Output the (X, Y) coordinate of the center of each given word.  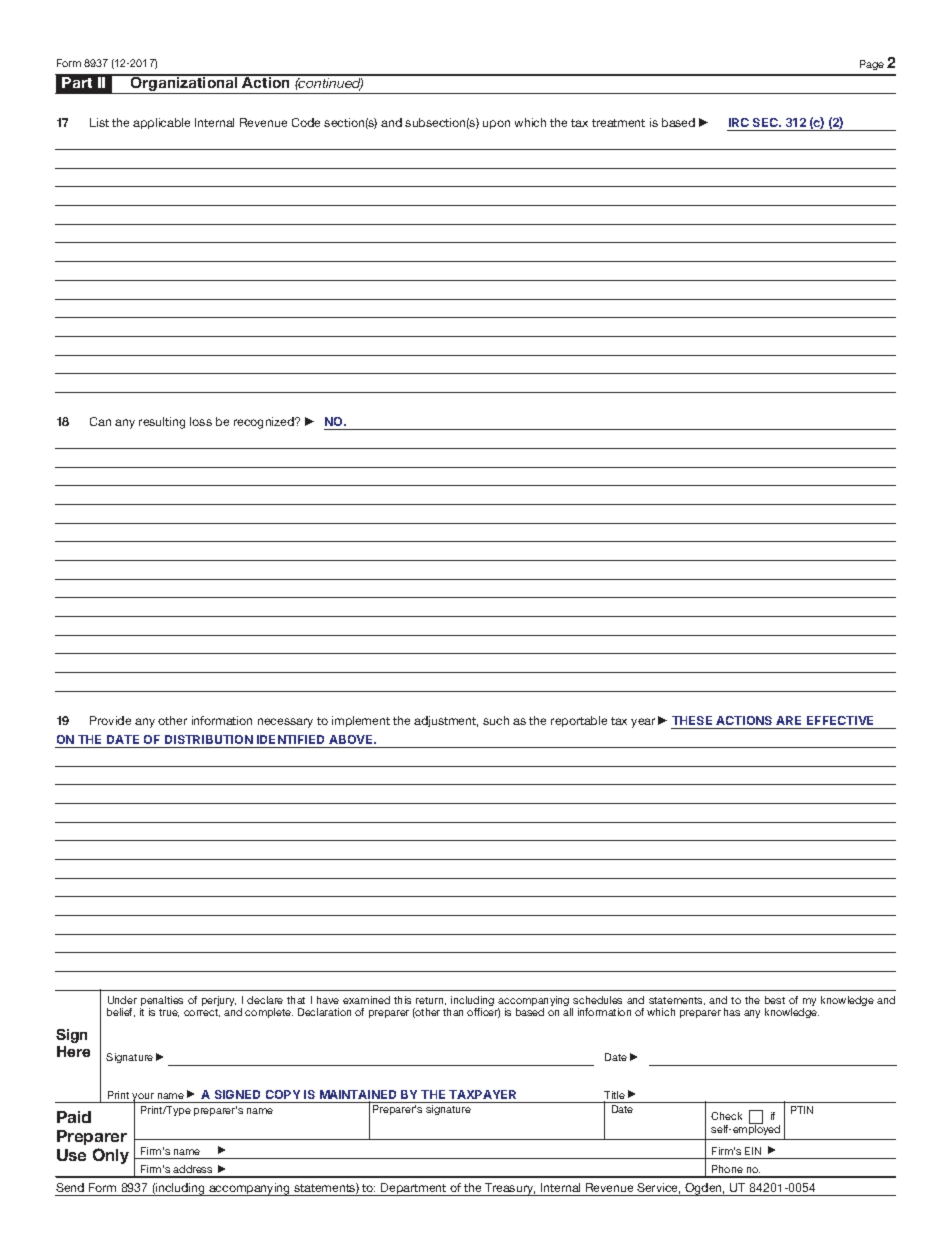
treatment (618, 123)
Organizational (184, 84)
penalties (161, 1002)
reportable (579, 721)
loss (201, 421)
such (496, 720)
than (453, 1012)
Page (872, 65)
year (643, 723)
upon (496, 124)
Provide (110, 720)
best (775, 1000)
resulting (162, 423)
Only (111, 1156)
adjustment (446, 721)
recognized (265, 423)
